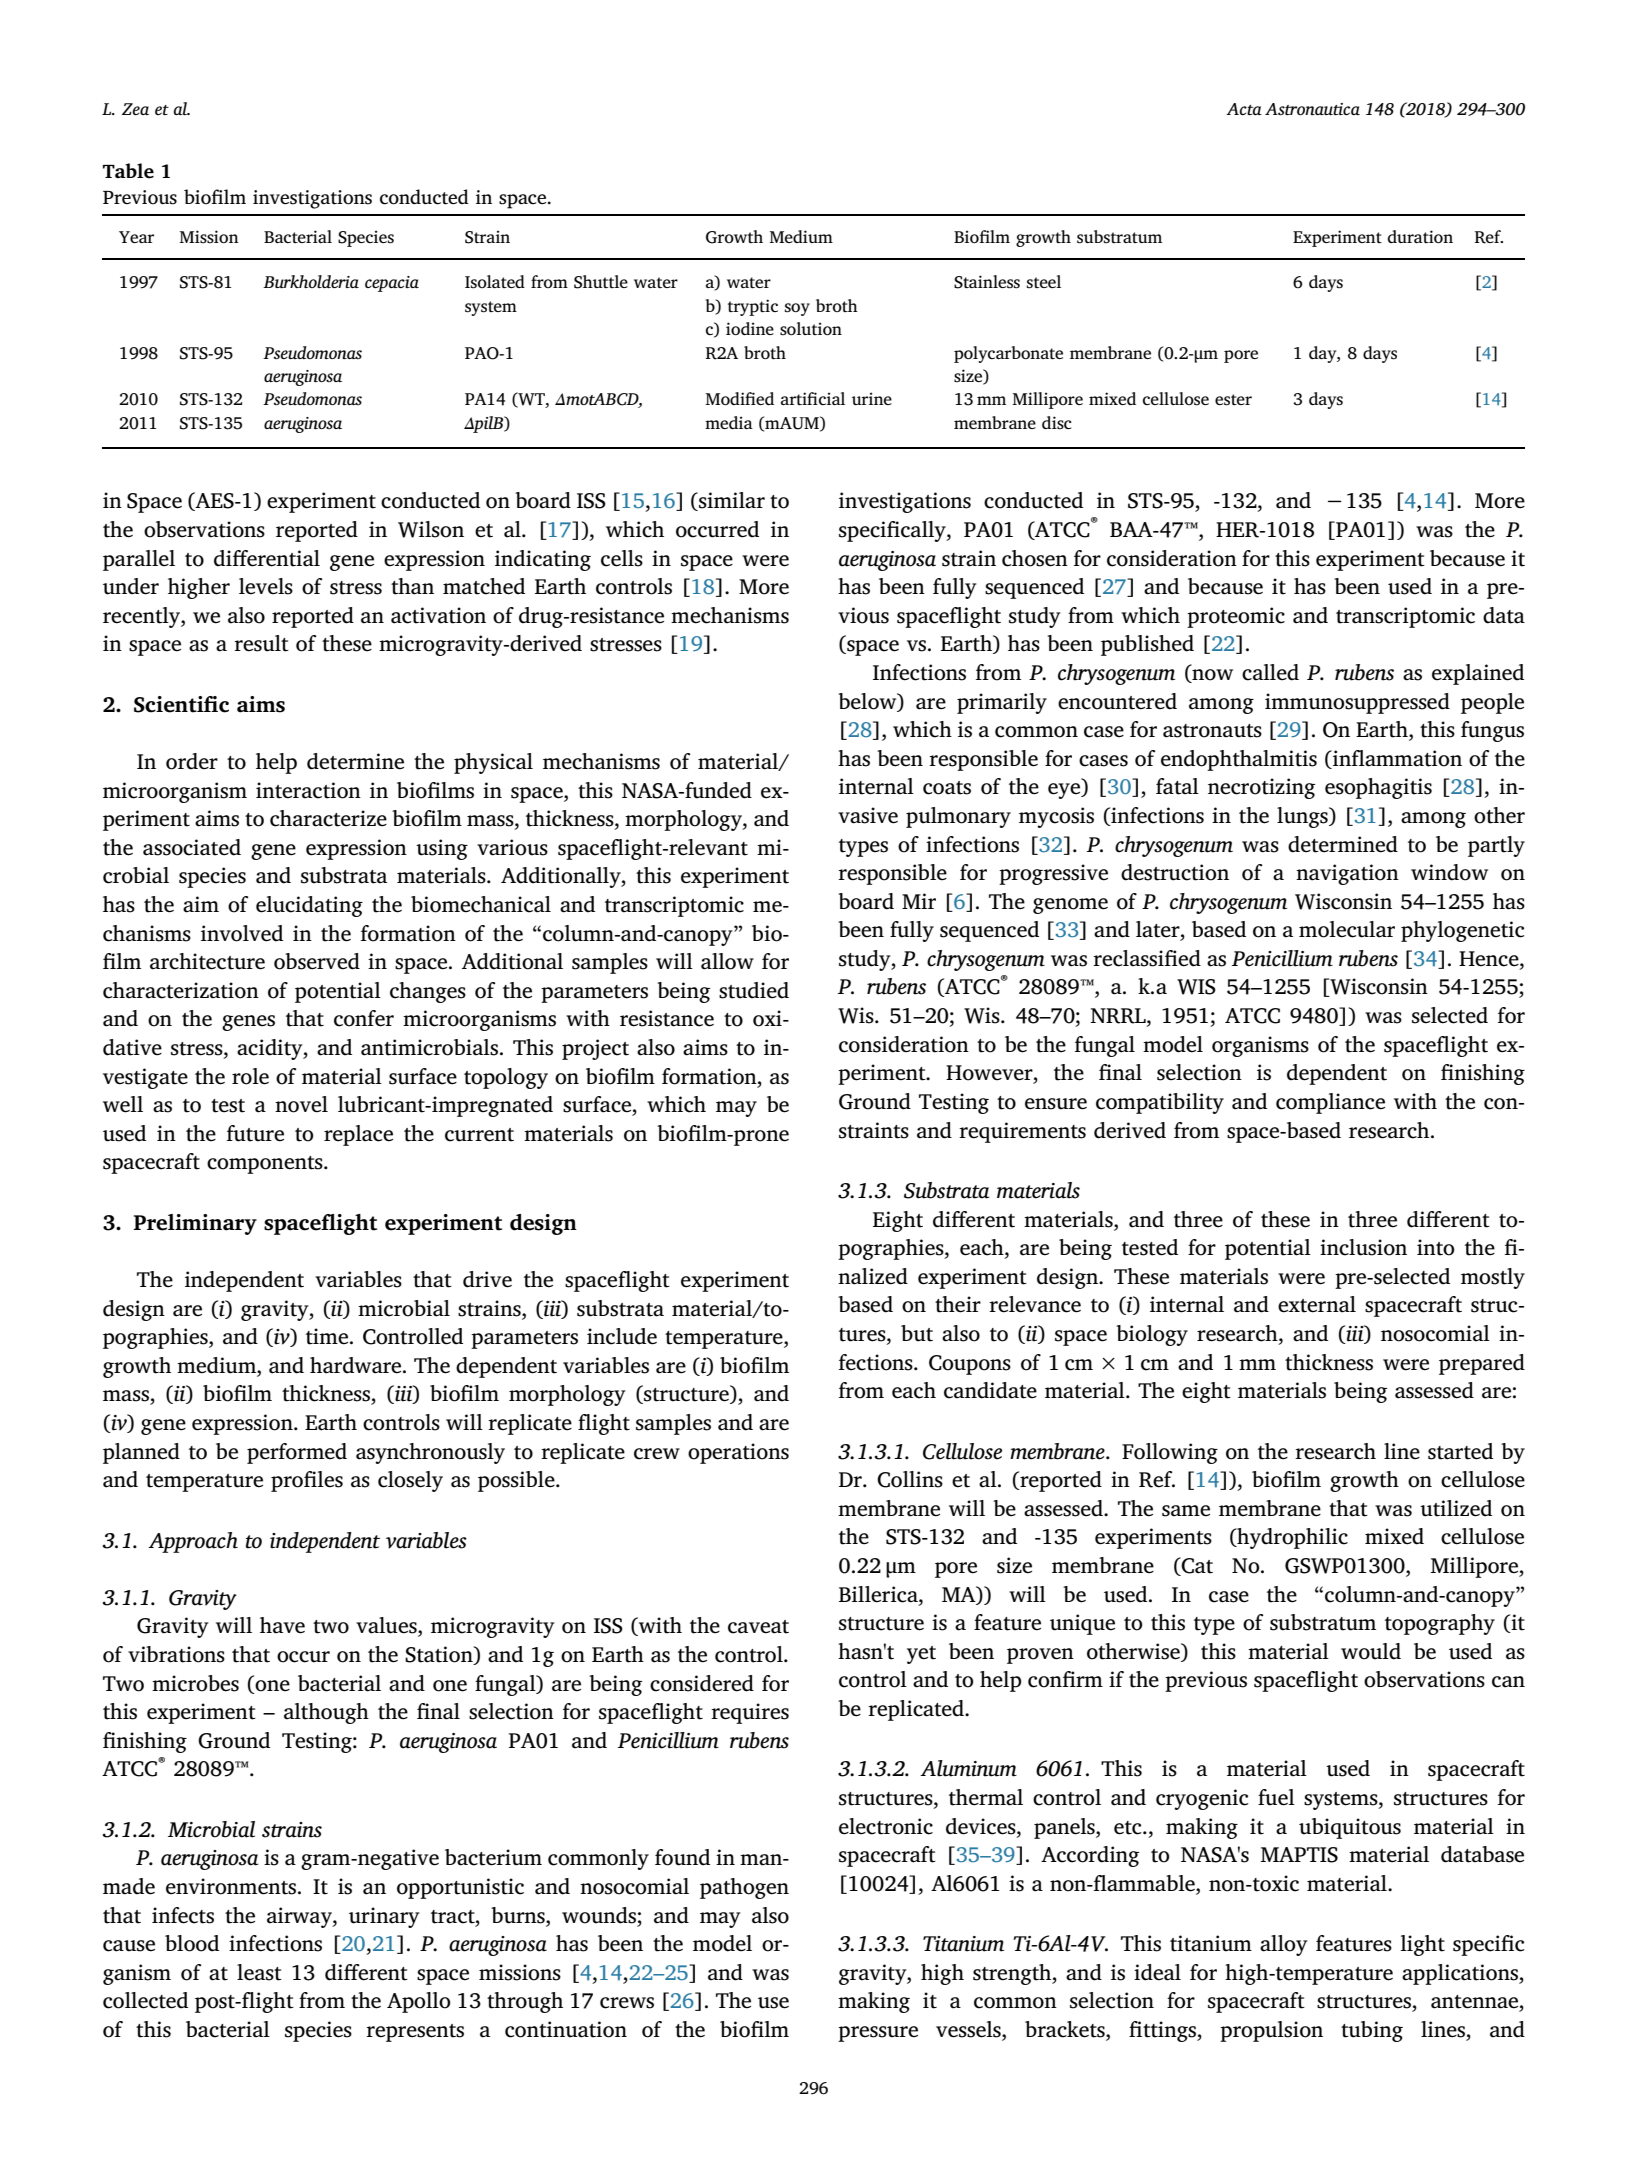 This image has height=2170, width=1628. I want to click on Table, so click(128, 171).
